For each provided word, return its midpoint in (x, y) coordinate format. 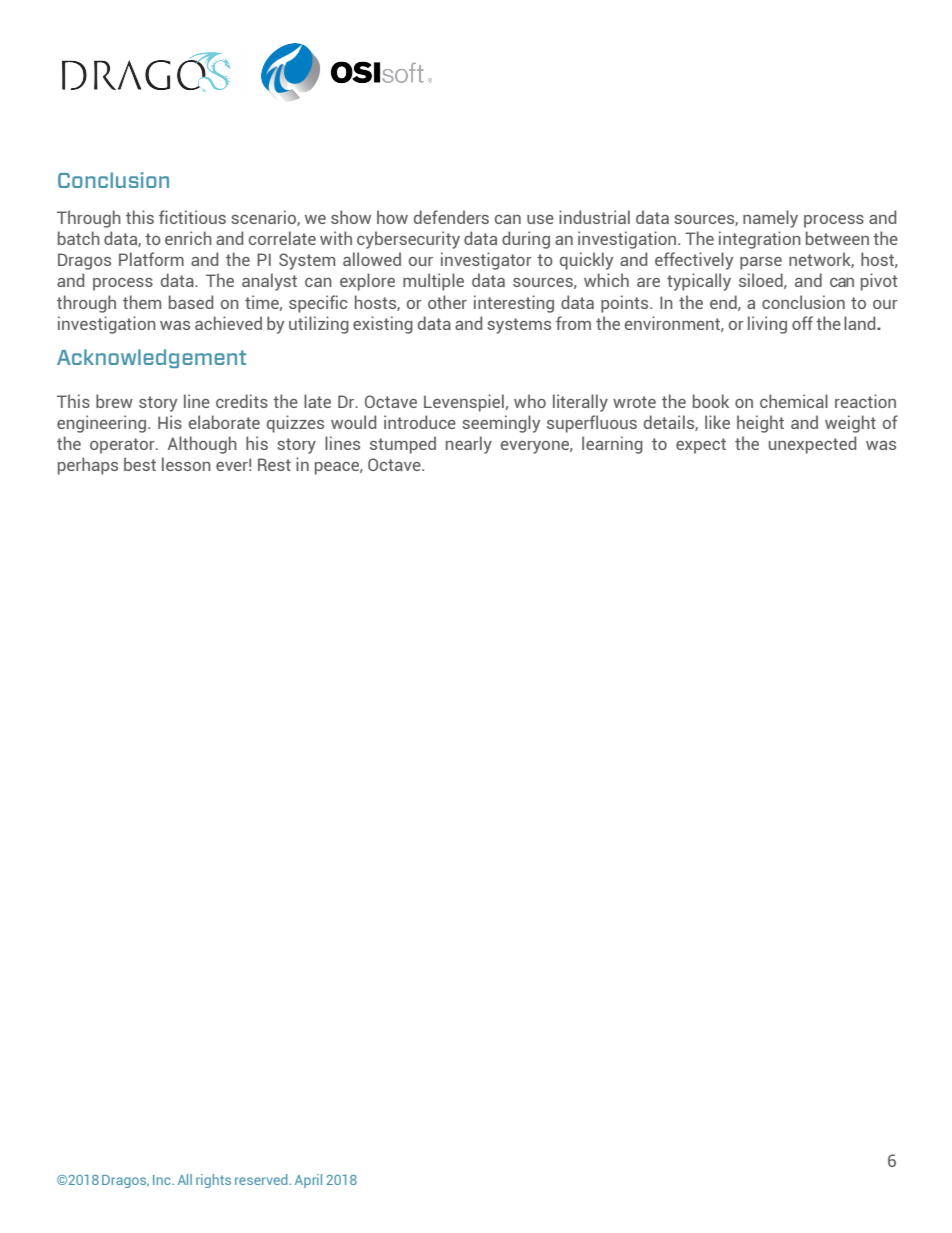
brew (114, 401)
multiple (433, 282)
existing (383, 325)
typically (699, 282)
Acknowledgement (151, 358)
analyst (269, 282)
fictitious (192, 217)
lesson (186, 464)
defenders (451, 217)
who (530, 401)
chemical (794, 401)
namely (770, 219)
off (802, 323)
